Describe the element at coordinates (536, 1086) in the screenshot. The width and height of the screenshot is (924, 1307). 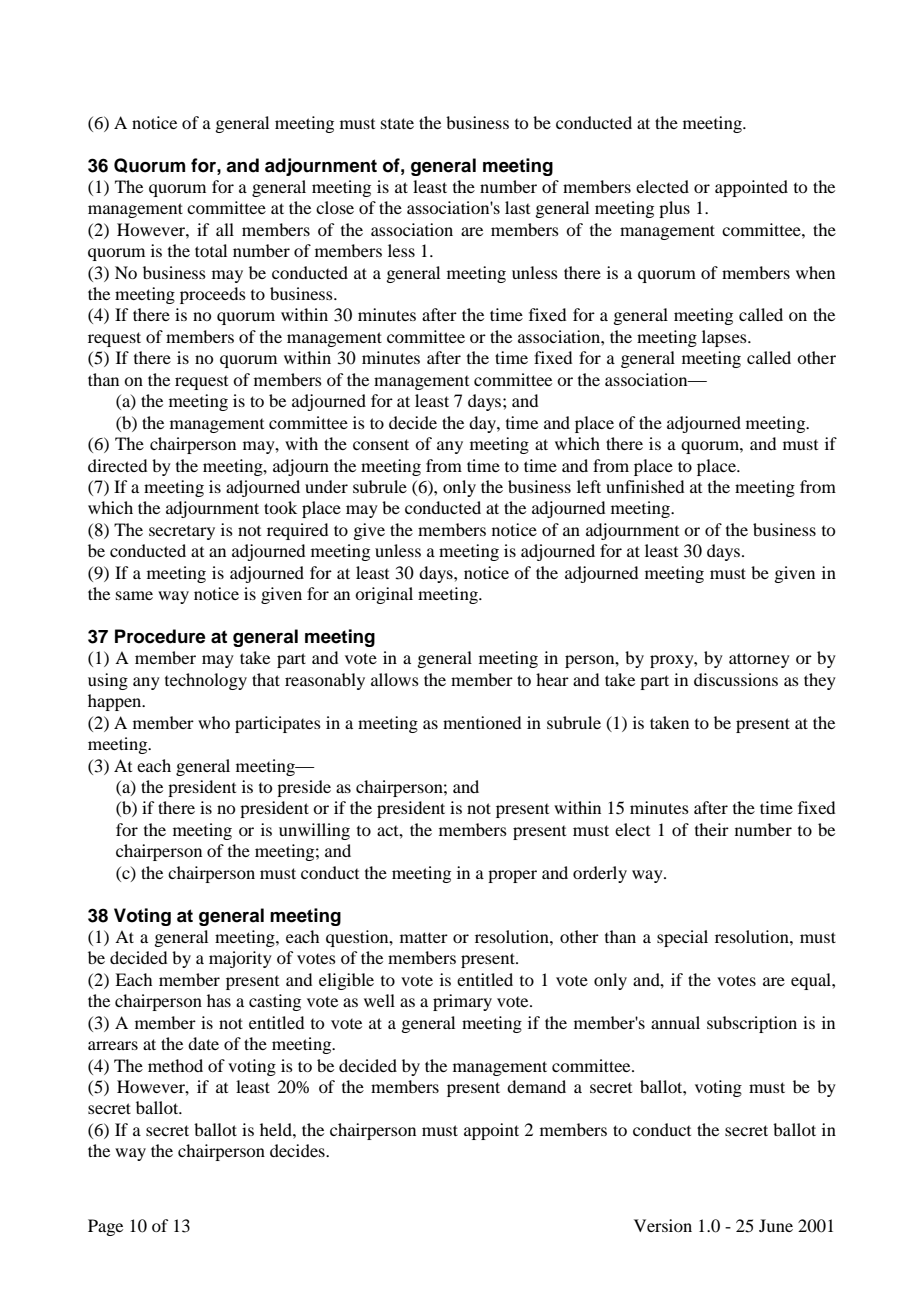
I see `demand` at that location.
